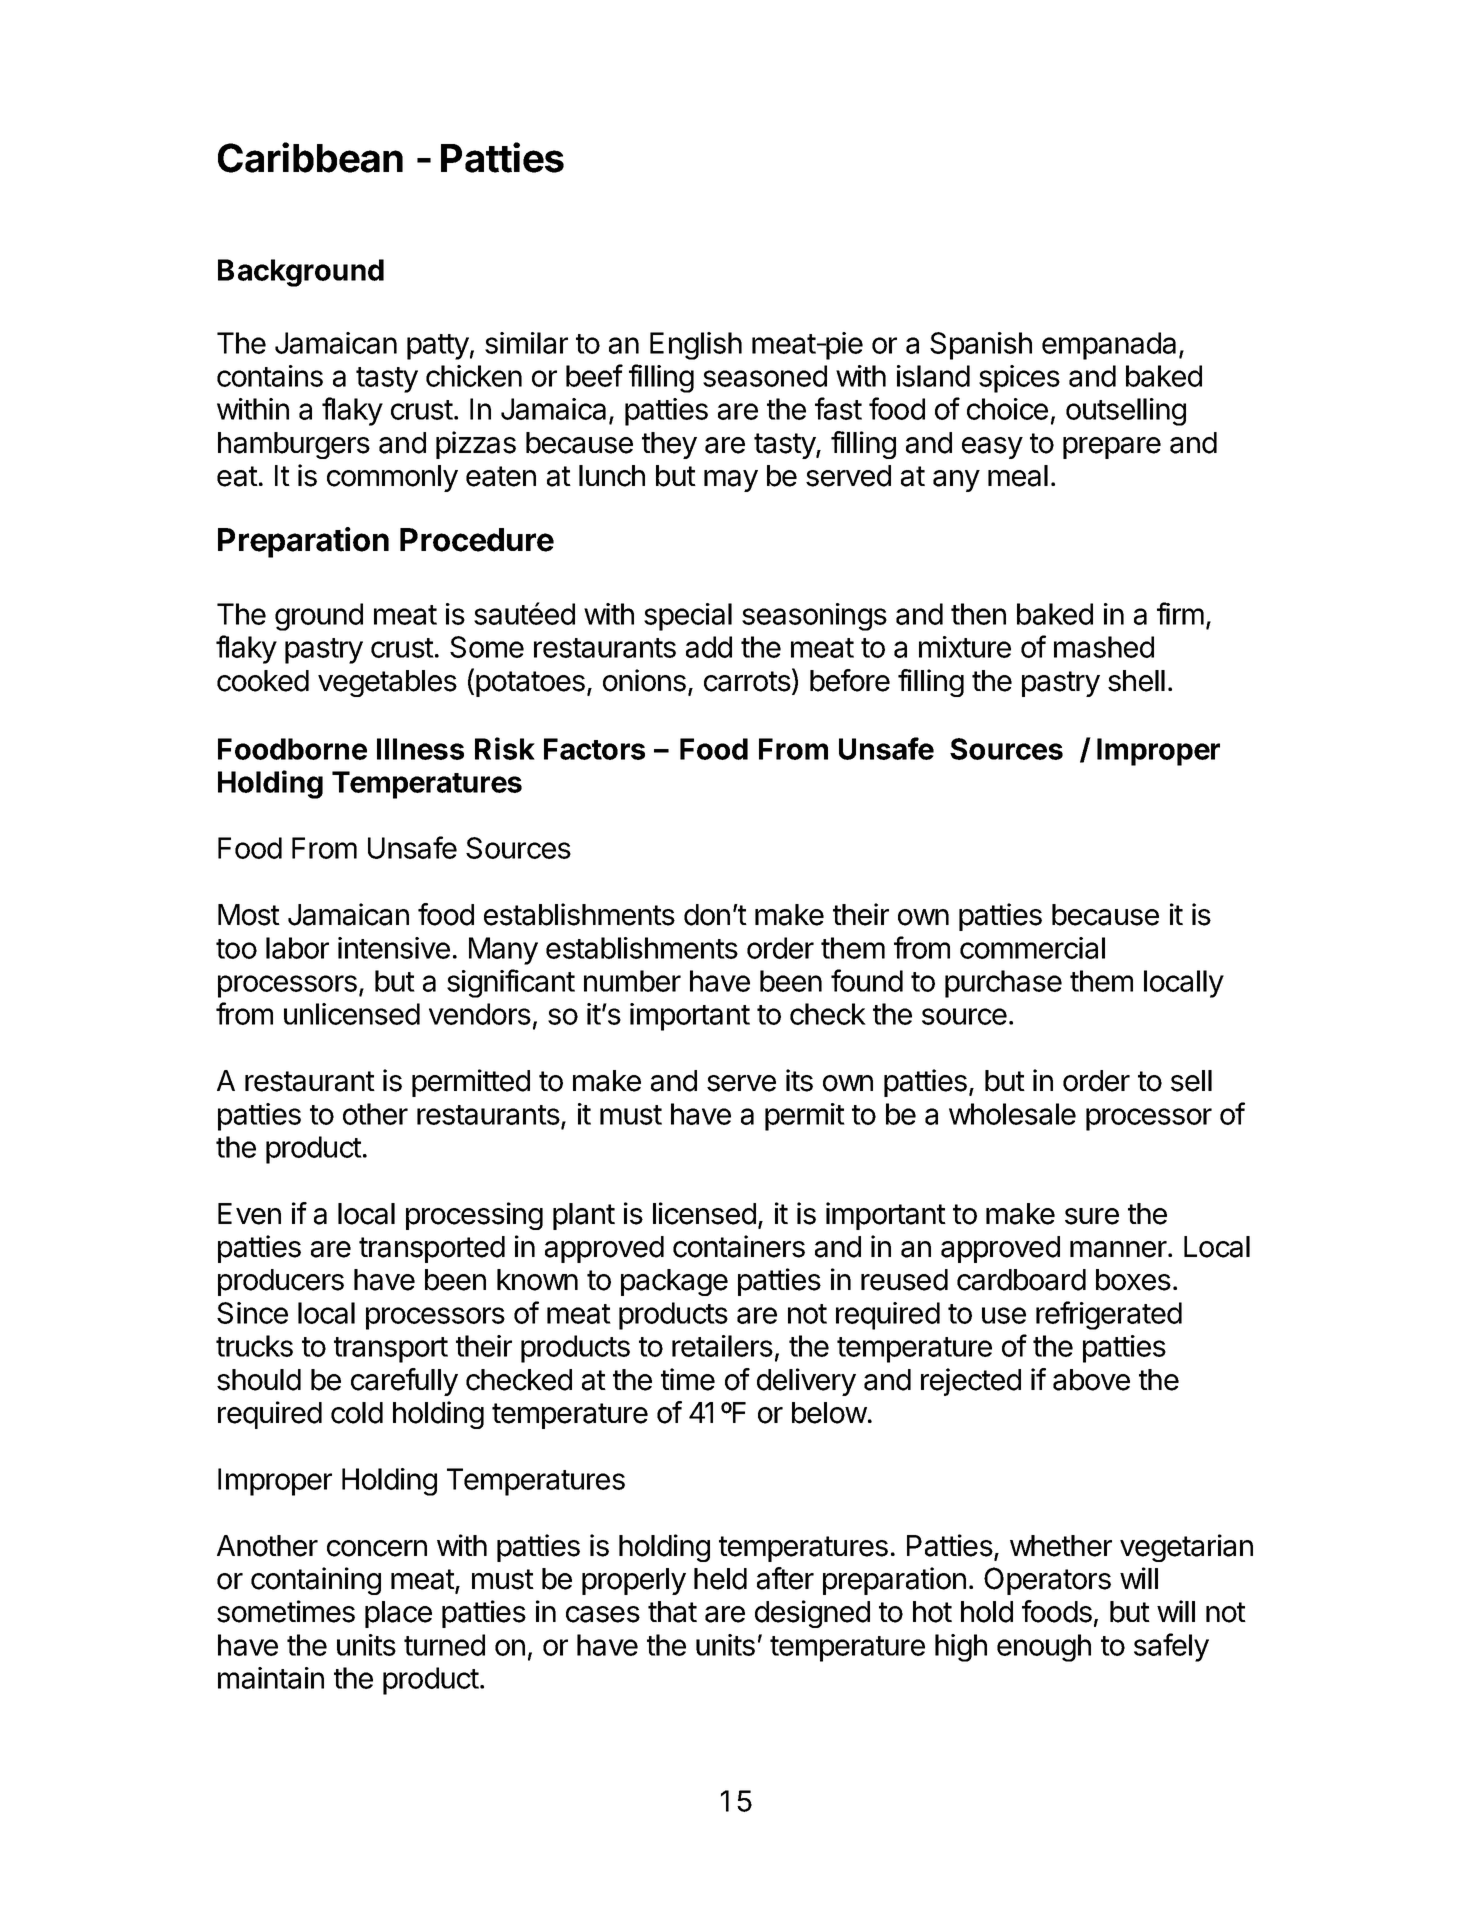  Describe the element at coordinates (1104, 647) in the screenshot. I see `mashed` at that location.
